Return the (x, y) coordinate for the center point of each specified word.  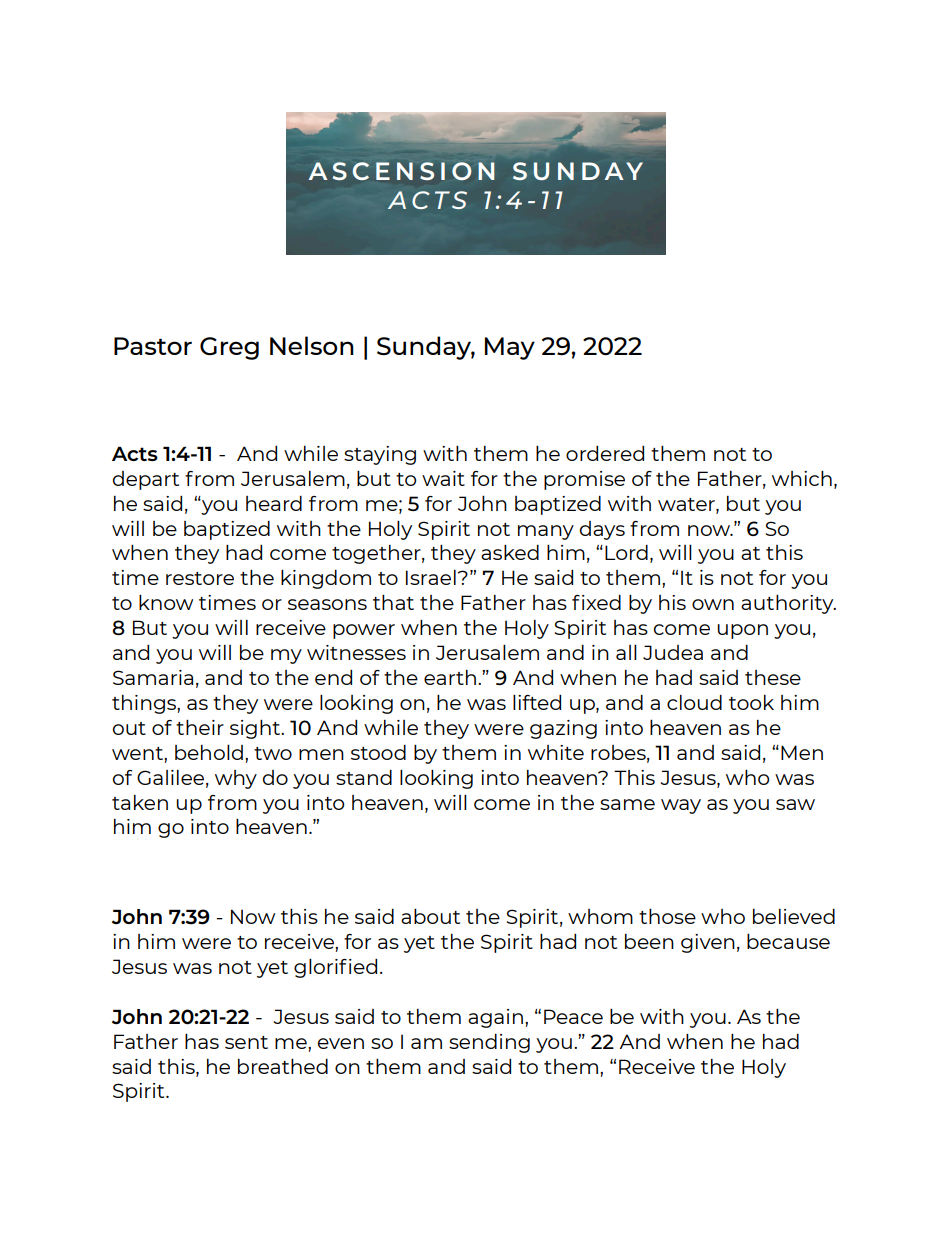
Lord (626, 552)
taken (140, 802)
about (430, 916)
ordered (605, 453)
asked (510, 552)
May (510, 348)
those (667, 916)
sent (246, 1042)
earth (451, 677)
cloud (694, 702)
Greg (229, 348)
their (200, 727)
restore (200, 578)
